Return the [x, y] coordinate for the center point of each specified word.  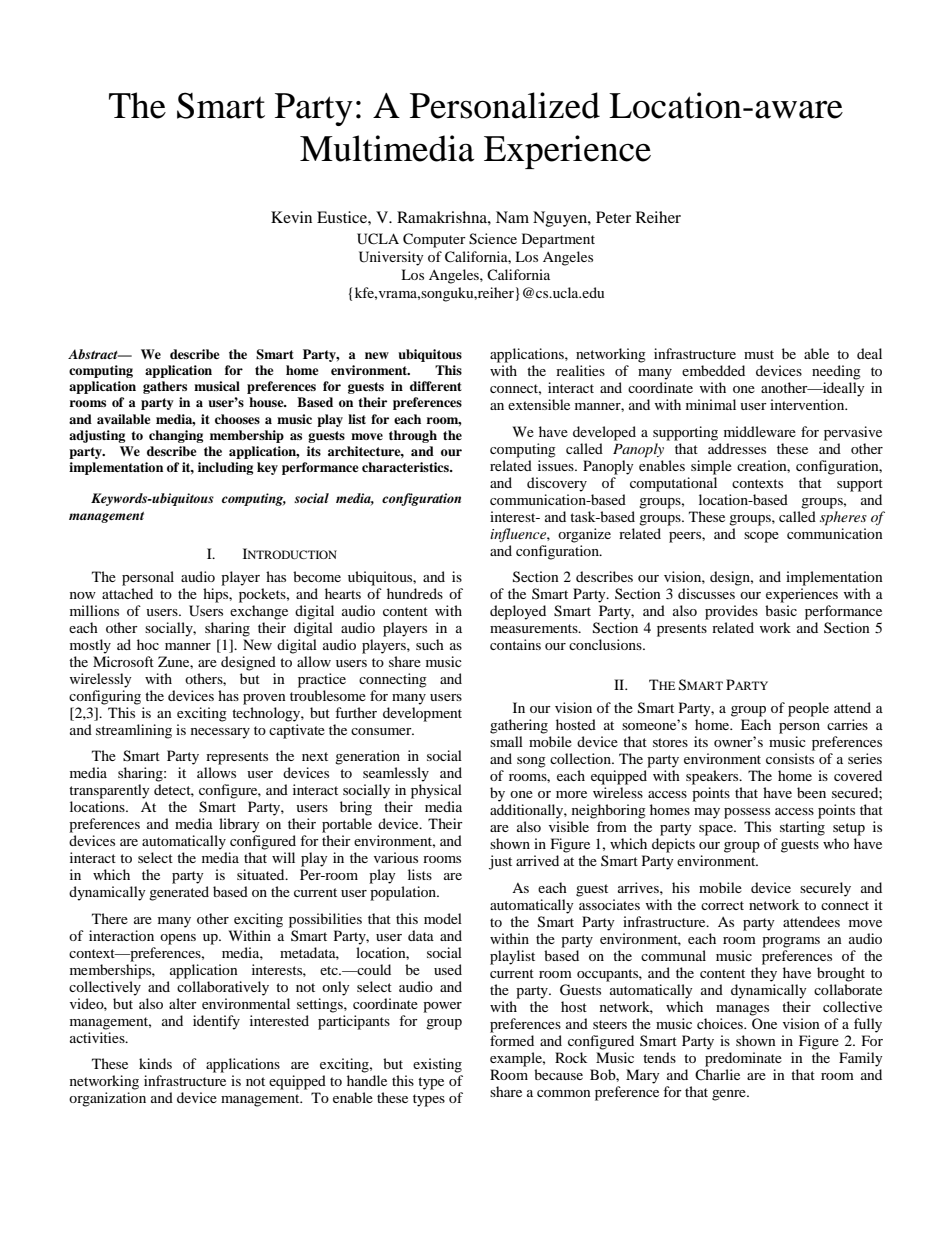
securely [825, 889]
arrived [537, 860]
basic [781, 610]
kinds [155, 1063]
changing [176, 436]
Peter [613, 217]
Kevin [291, 217]
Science [493, 239]
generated [179, 893]
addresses [737, 448]
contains [515, 644]
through [413, 436]
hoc [148, 644]
